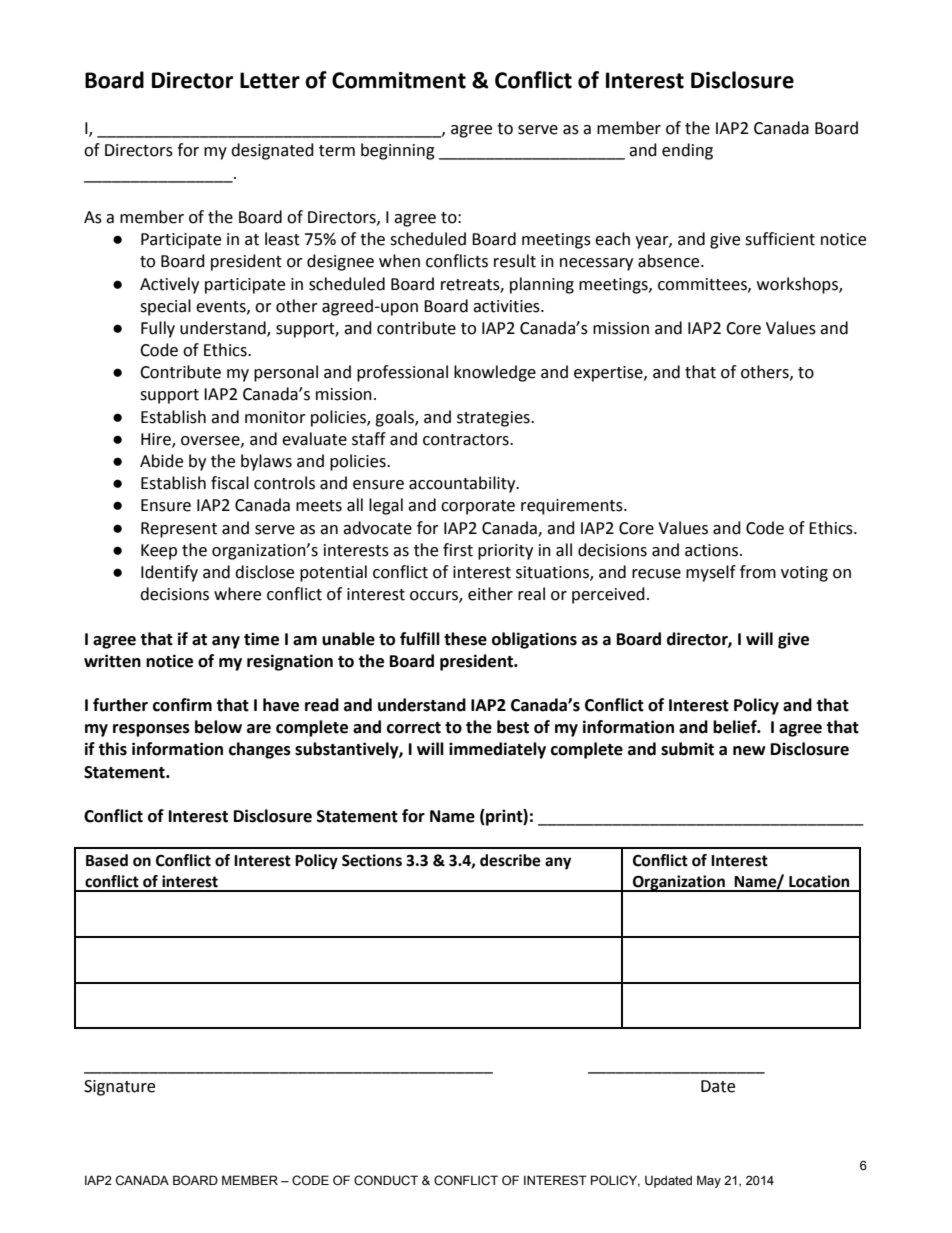 The image size is (952, 1233). What do you see at coordinates (399, 80) in the screenshot?
I see `Commitment` at bounding box center [399, 80].
